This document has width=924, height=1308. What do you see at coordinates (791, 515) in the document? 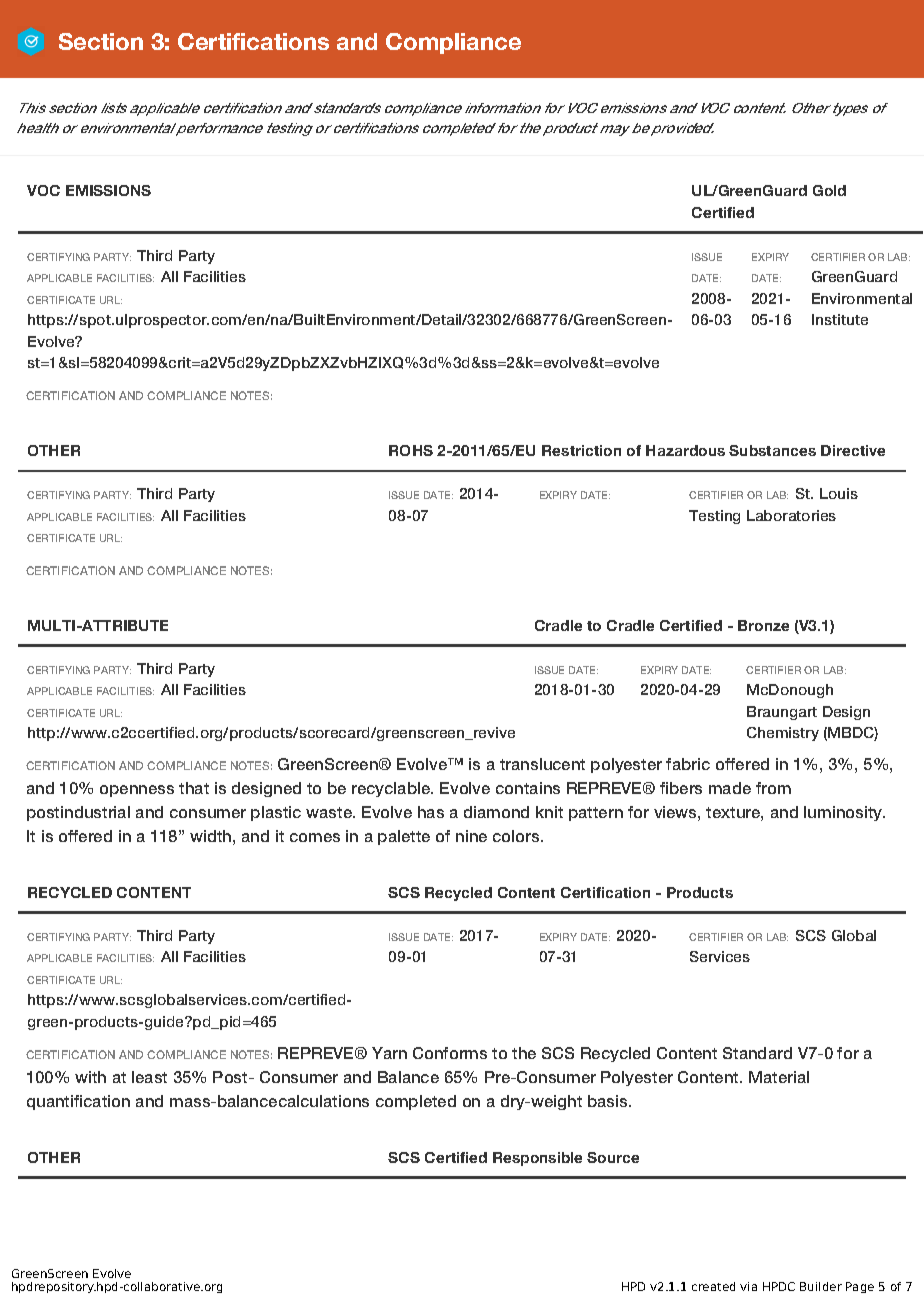
I see `Laboratories` at bounding box center [791, 515].
